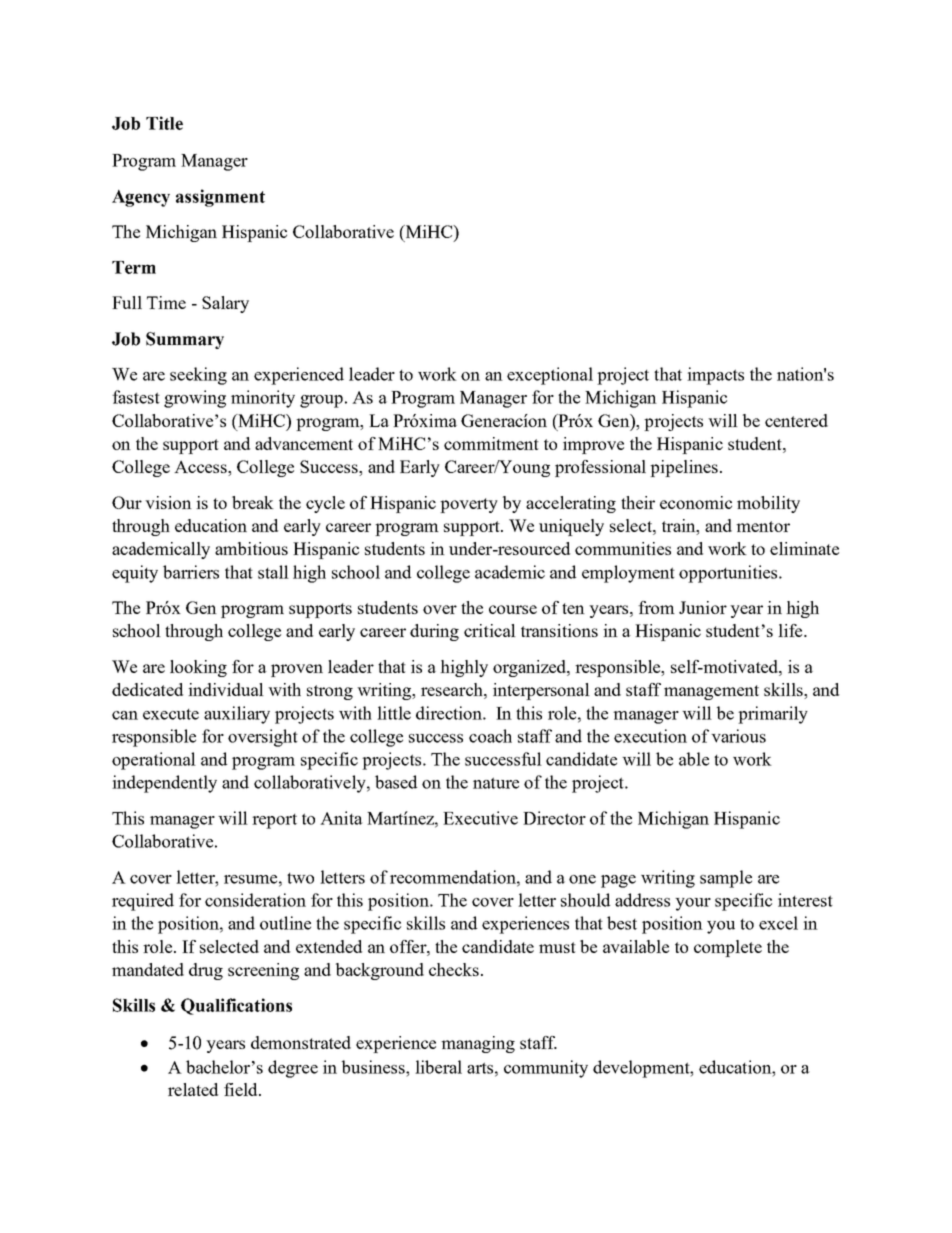 The width and height of the page is (952, 1233). I want to click on sample, so click(726, 879).
